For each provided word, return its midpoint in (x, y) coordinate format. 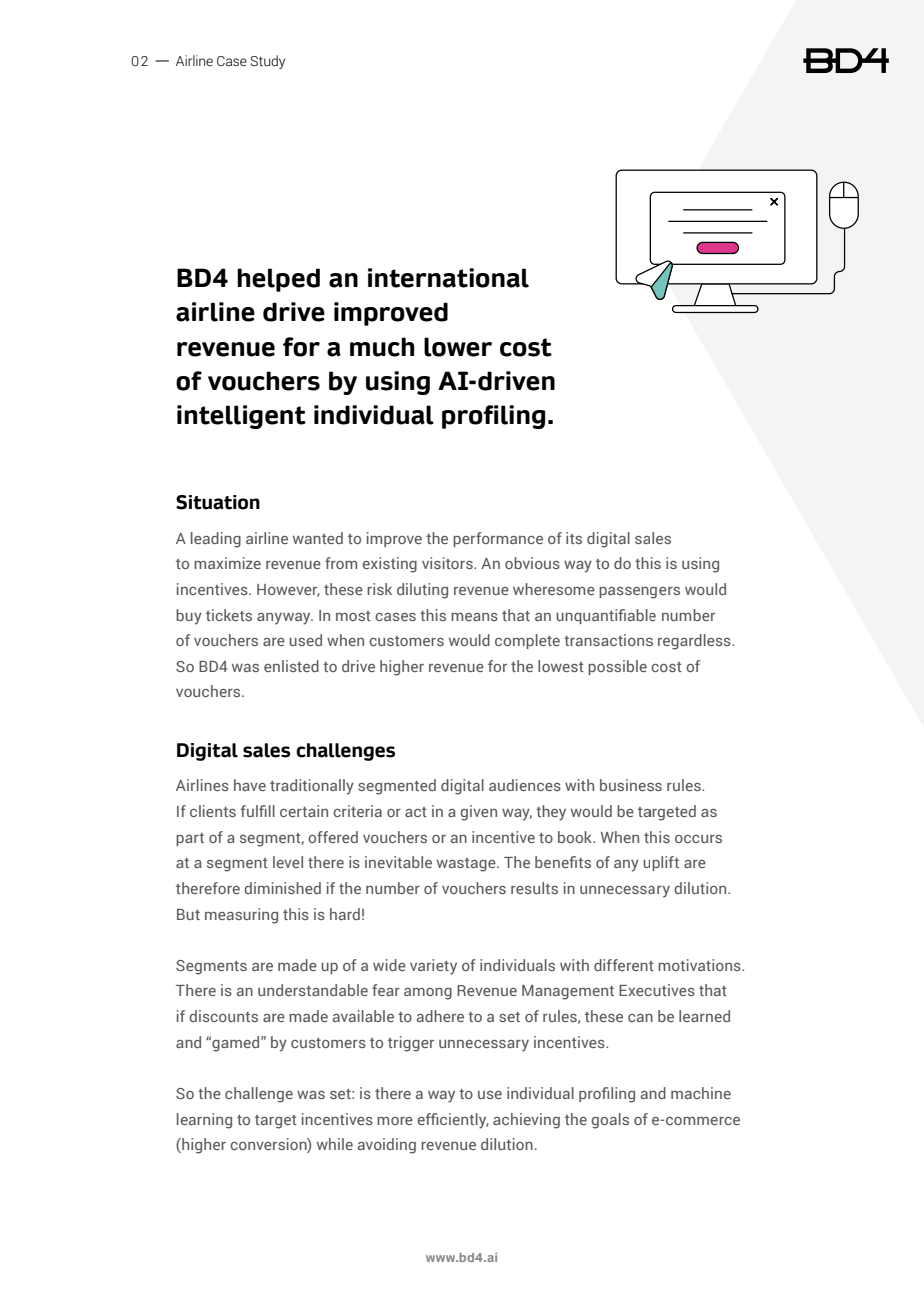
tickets (229, 615)
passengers (639, 593)
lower (458, 347)
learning (204, 1121)
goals (610, 1121)
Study (267, 62)
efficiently (453, 1121)
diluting (422, 591)
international (448, 278)
